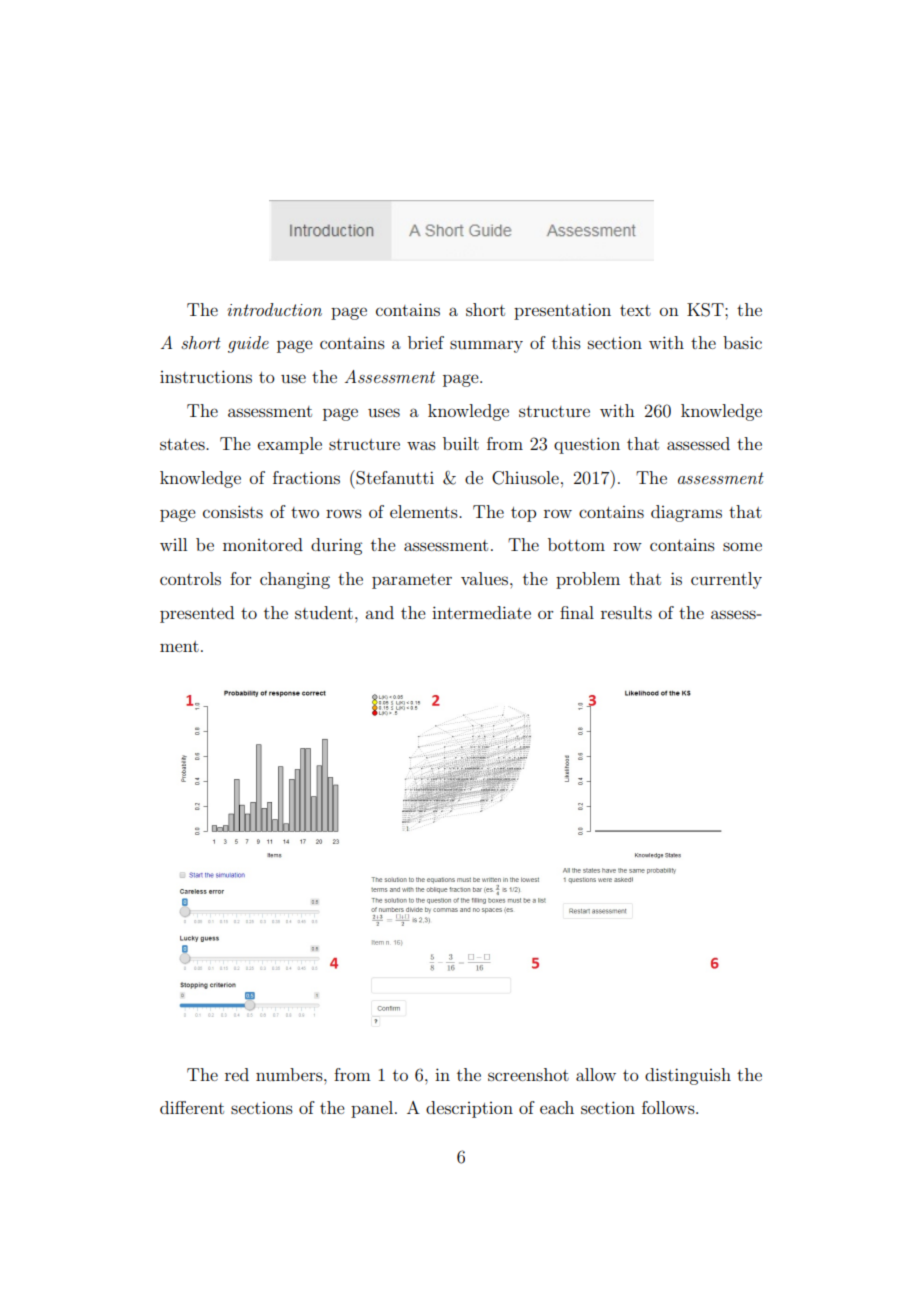  Describe the element at coordinates (481, 612) in the screenshot. I see `intermediate` at that location.
